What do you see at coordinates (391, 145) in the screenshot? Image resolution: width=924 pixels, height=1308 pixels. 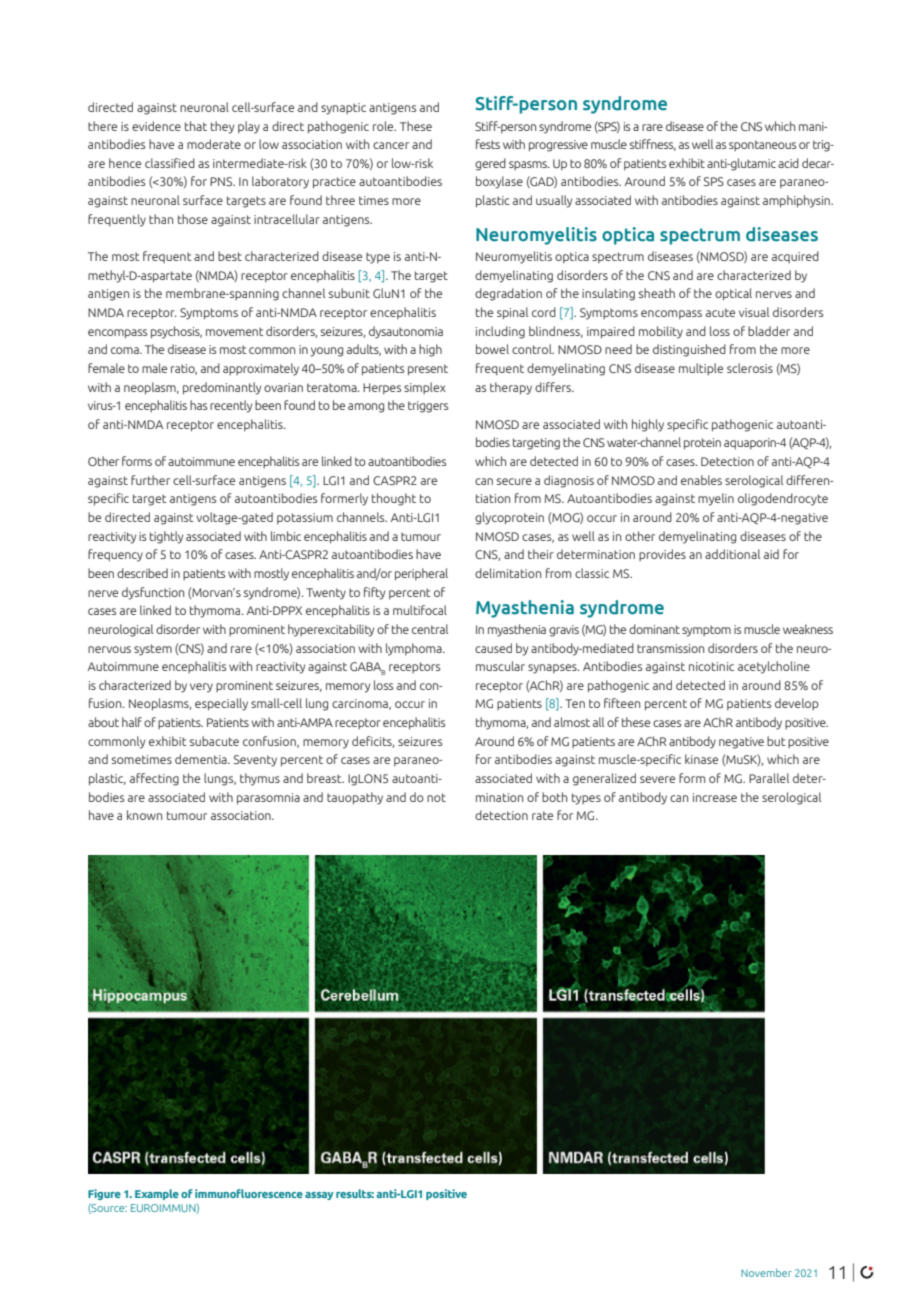 I see `cancer` at bounding box center [391, 145].
